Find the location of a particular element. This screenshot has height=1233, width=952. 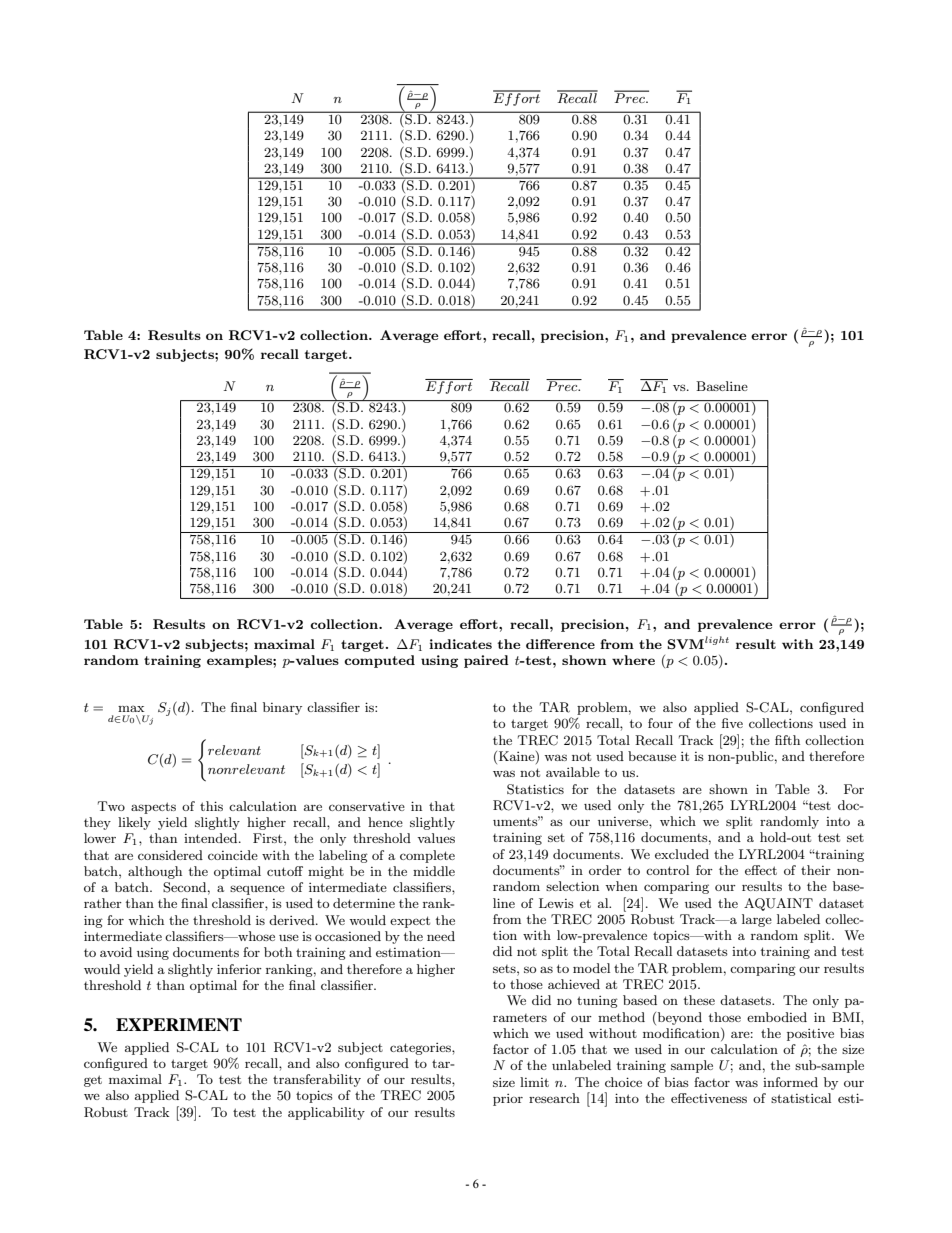

avoid is located at coordinates (116, 952).
